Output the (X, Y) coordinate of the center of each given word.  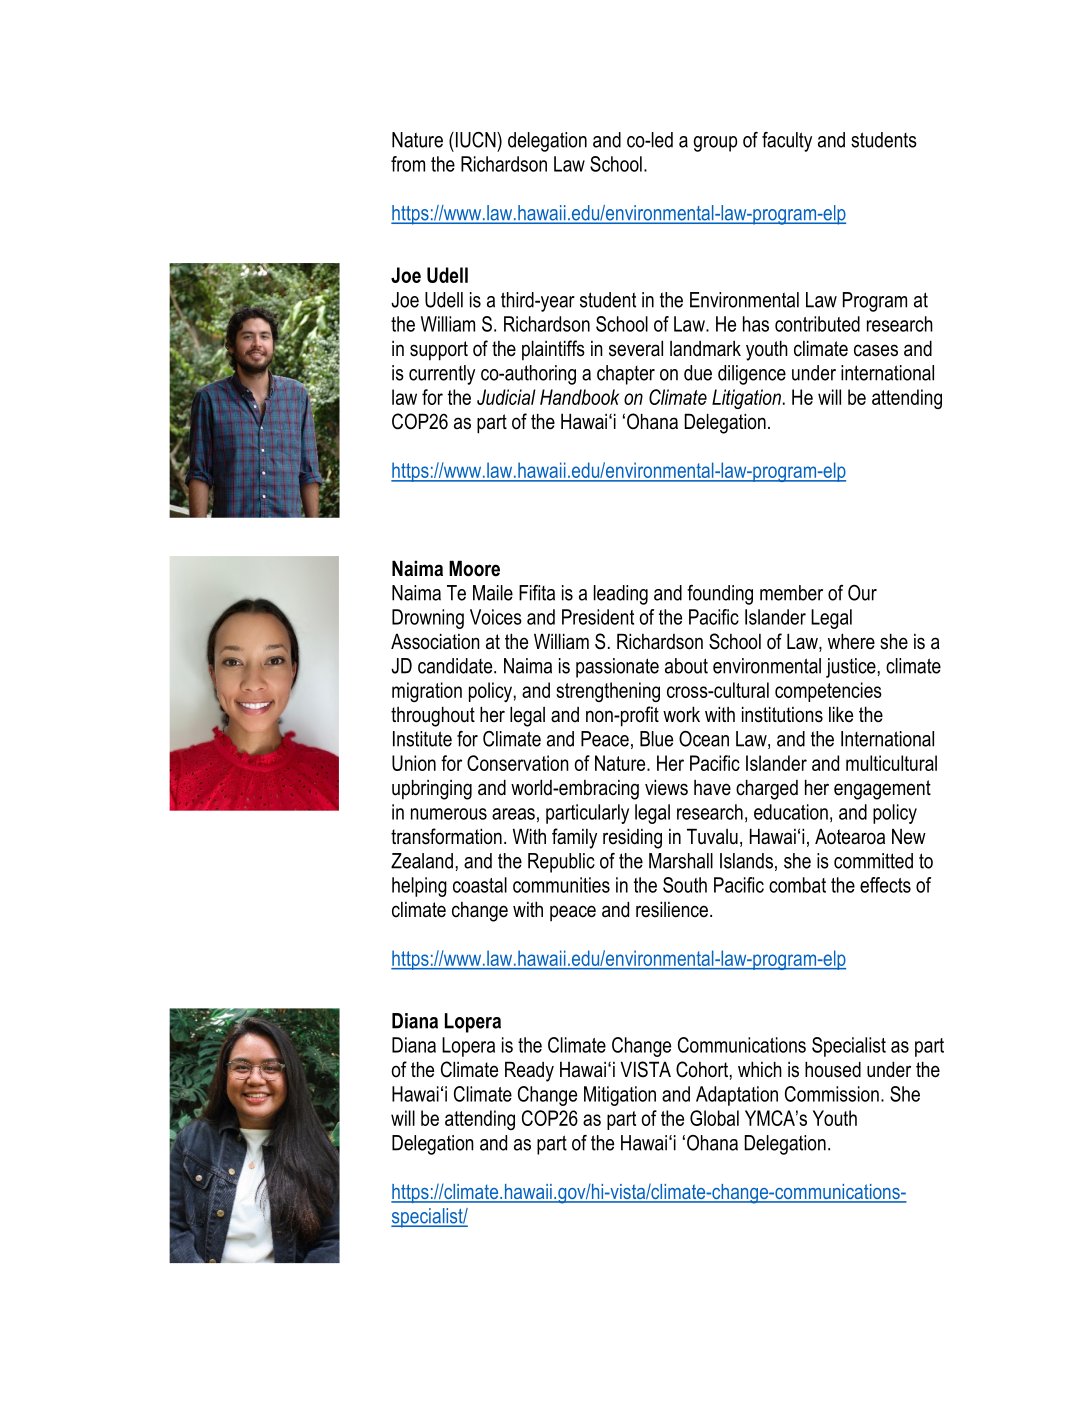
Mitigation (620, 1096)
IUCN (477, 140)
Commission (832, 1094)
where (851, 641)
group (715, 144)
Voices (496, 617)
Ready (529, 1071)
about (686, 666)
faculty (787, 142)
